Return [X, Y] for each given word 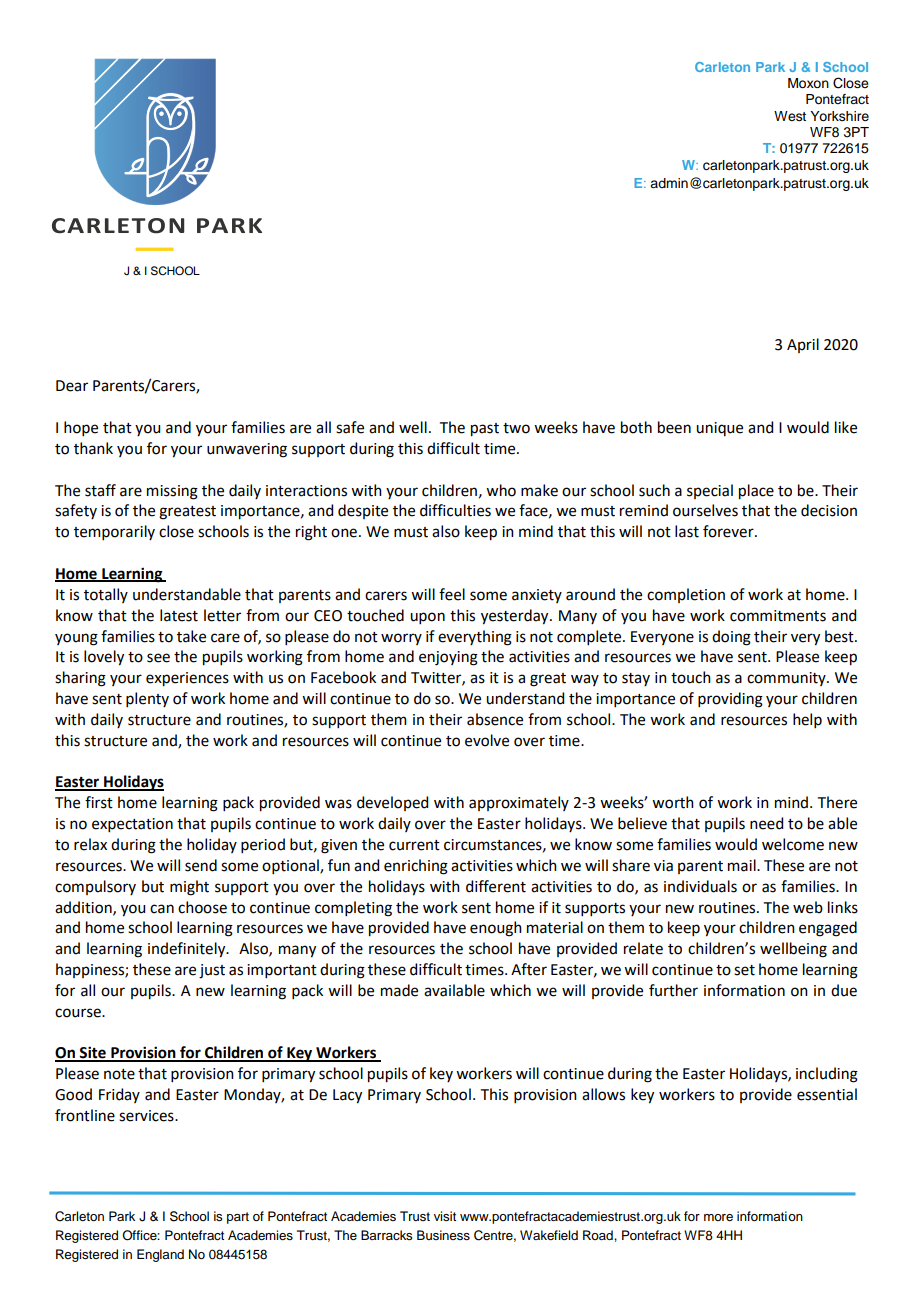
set [744, 970]
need [766, 823]
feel [452, 594]
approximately [519, 803]
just [212, 971]
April [803, 345]
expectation [132, 825]
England [160, 1255]
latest [179, 615]
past [485, 430]
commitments [778, 616]
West [790, 116]
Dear [72, 386]
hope [81, 428]
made [399, 990]
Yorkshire [839, 116]
